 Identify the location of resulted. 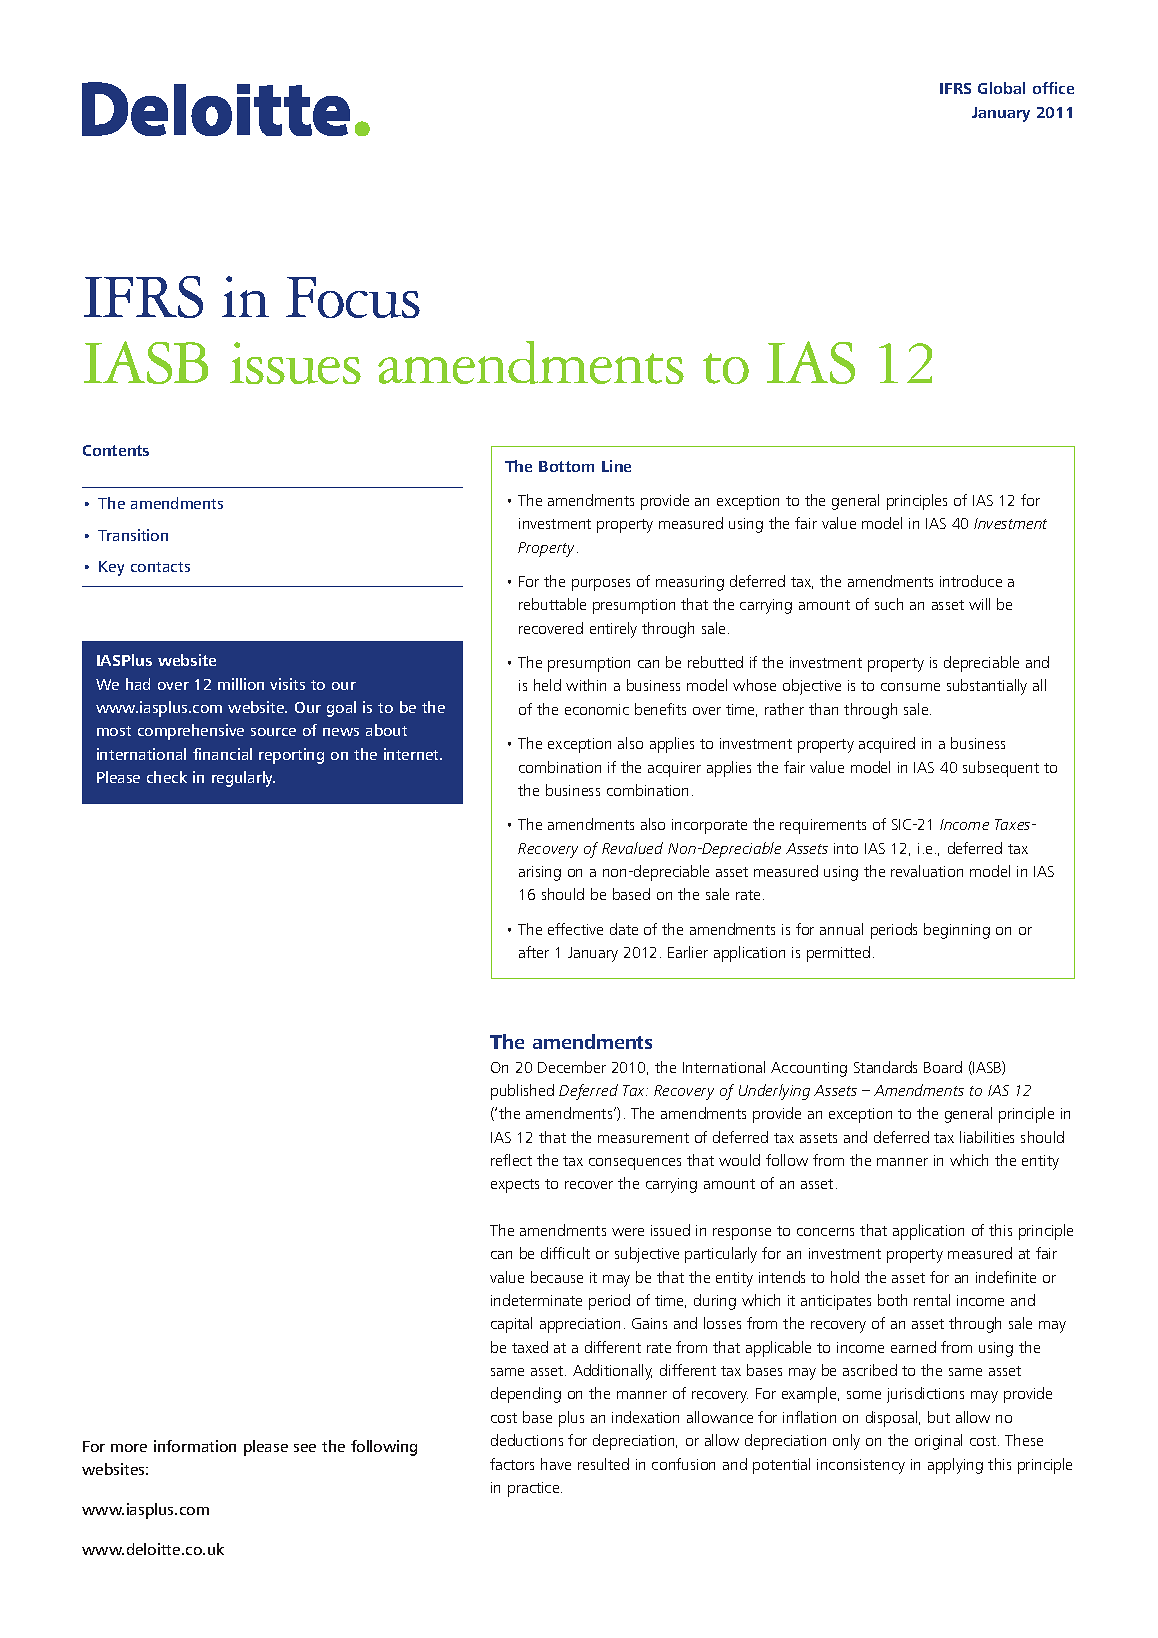
(603, 1464).
